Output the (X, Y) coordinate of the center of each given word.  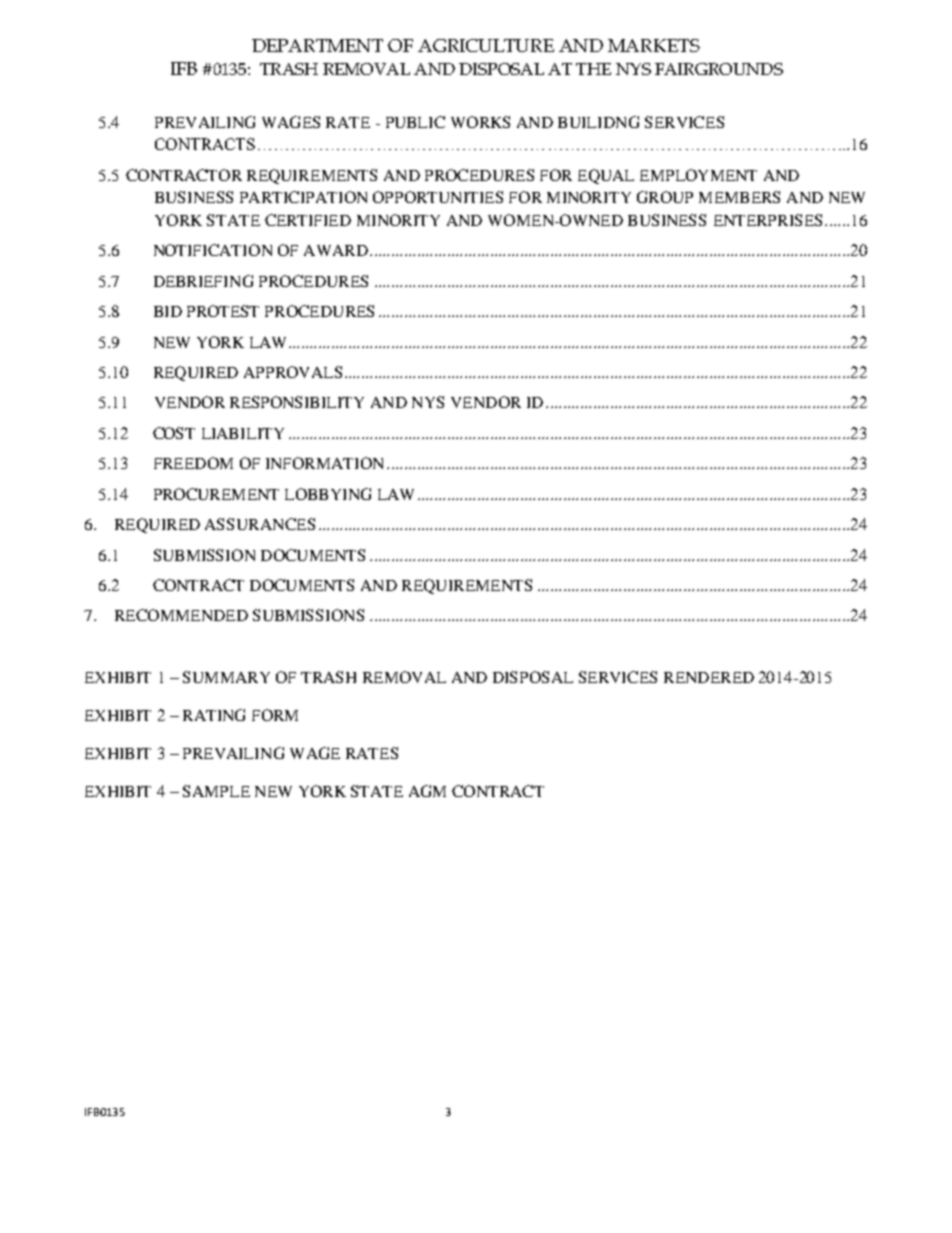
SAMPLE (216, 791)
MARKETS (654, 45)
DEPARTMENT (317, 45)
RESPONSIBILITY (297, 402)
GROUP (665, 197)
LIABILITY (243, 433)
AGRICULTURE (486, 45)
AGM (427, 791)
